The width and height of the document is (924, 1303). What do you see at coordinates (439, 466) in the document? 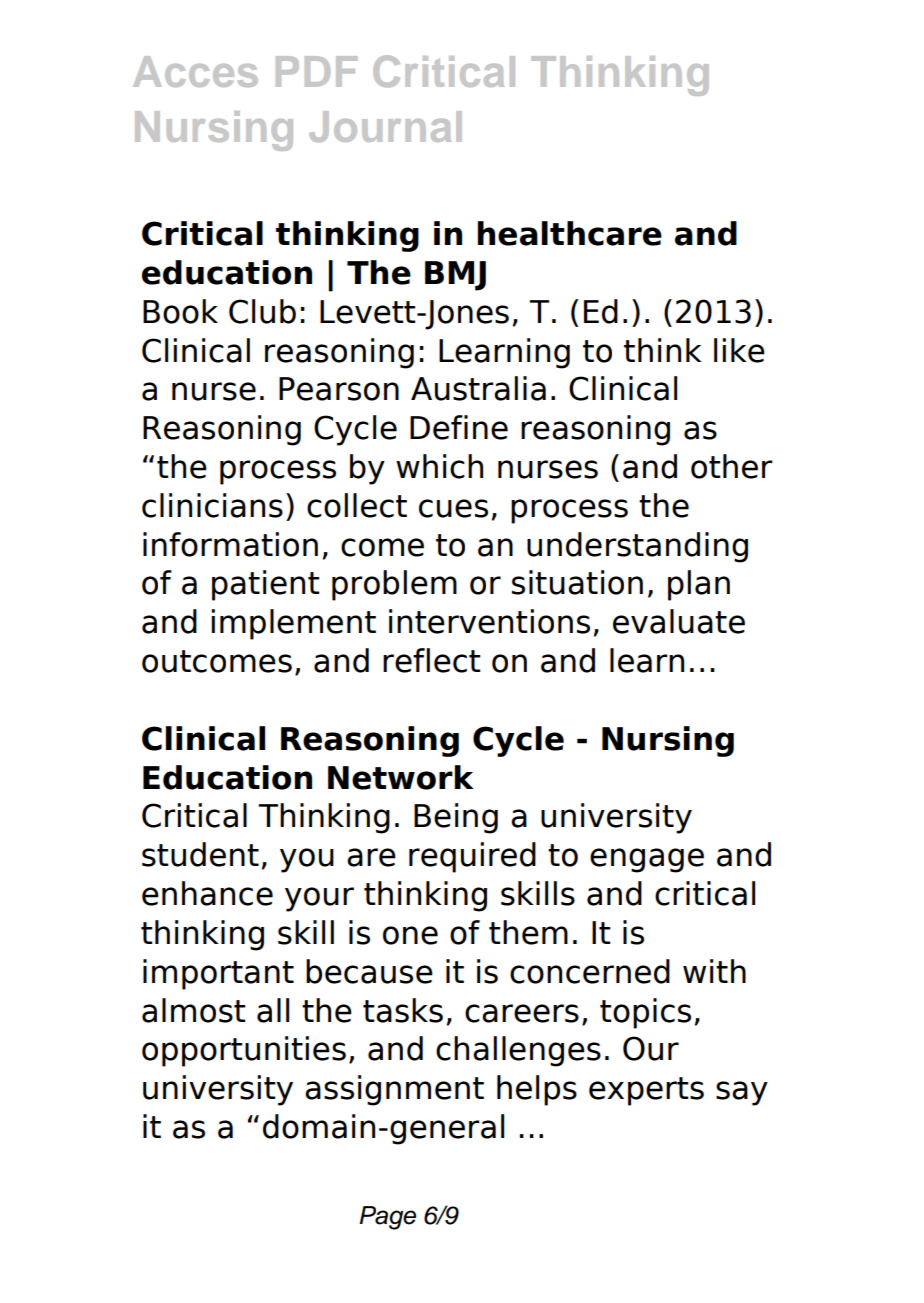
I see `which` at bounding box center [439, 466].
